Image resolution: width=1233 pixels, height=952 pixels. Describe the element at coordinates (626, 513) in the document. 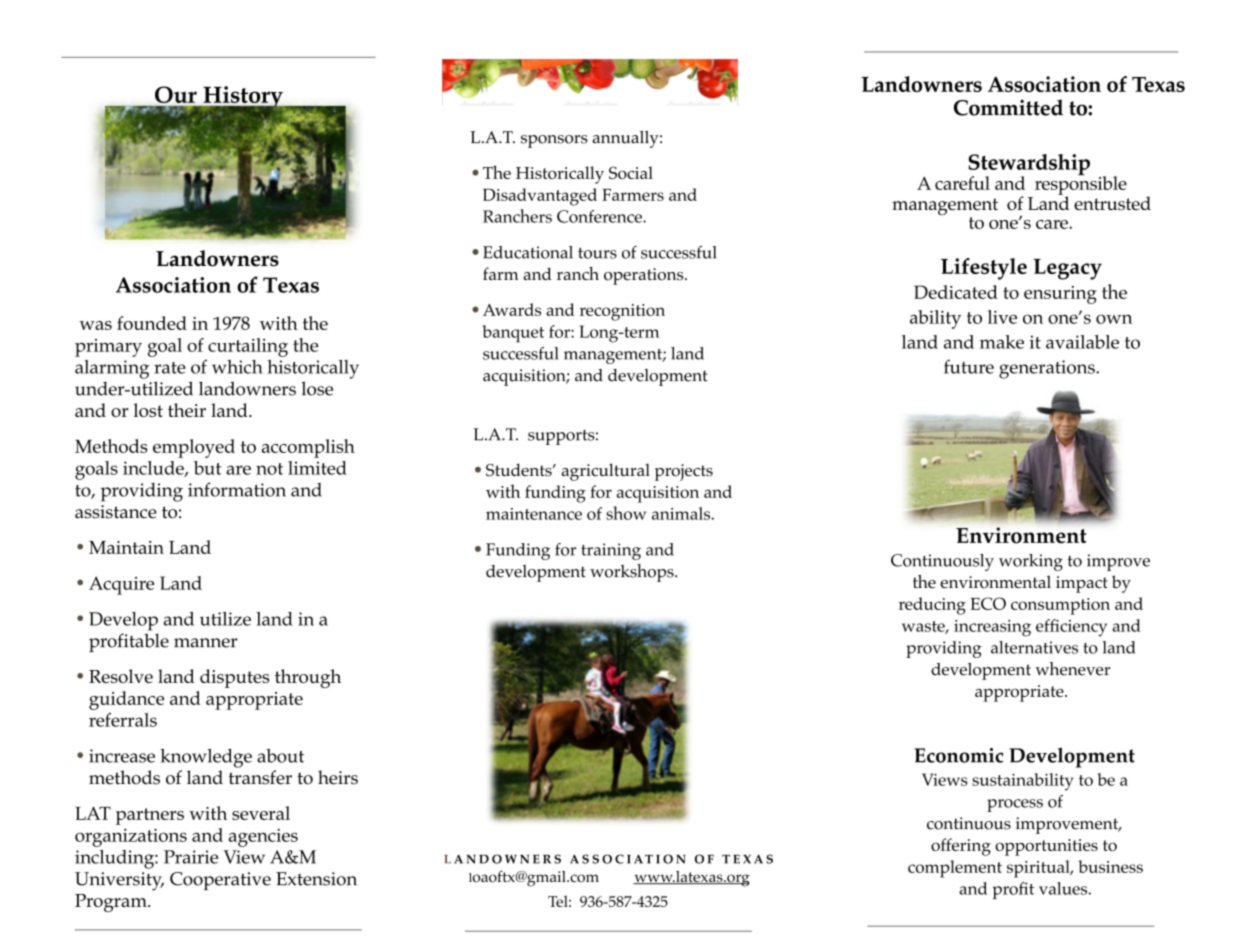

I see `show` at that location.
